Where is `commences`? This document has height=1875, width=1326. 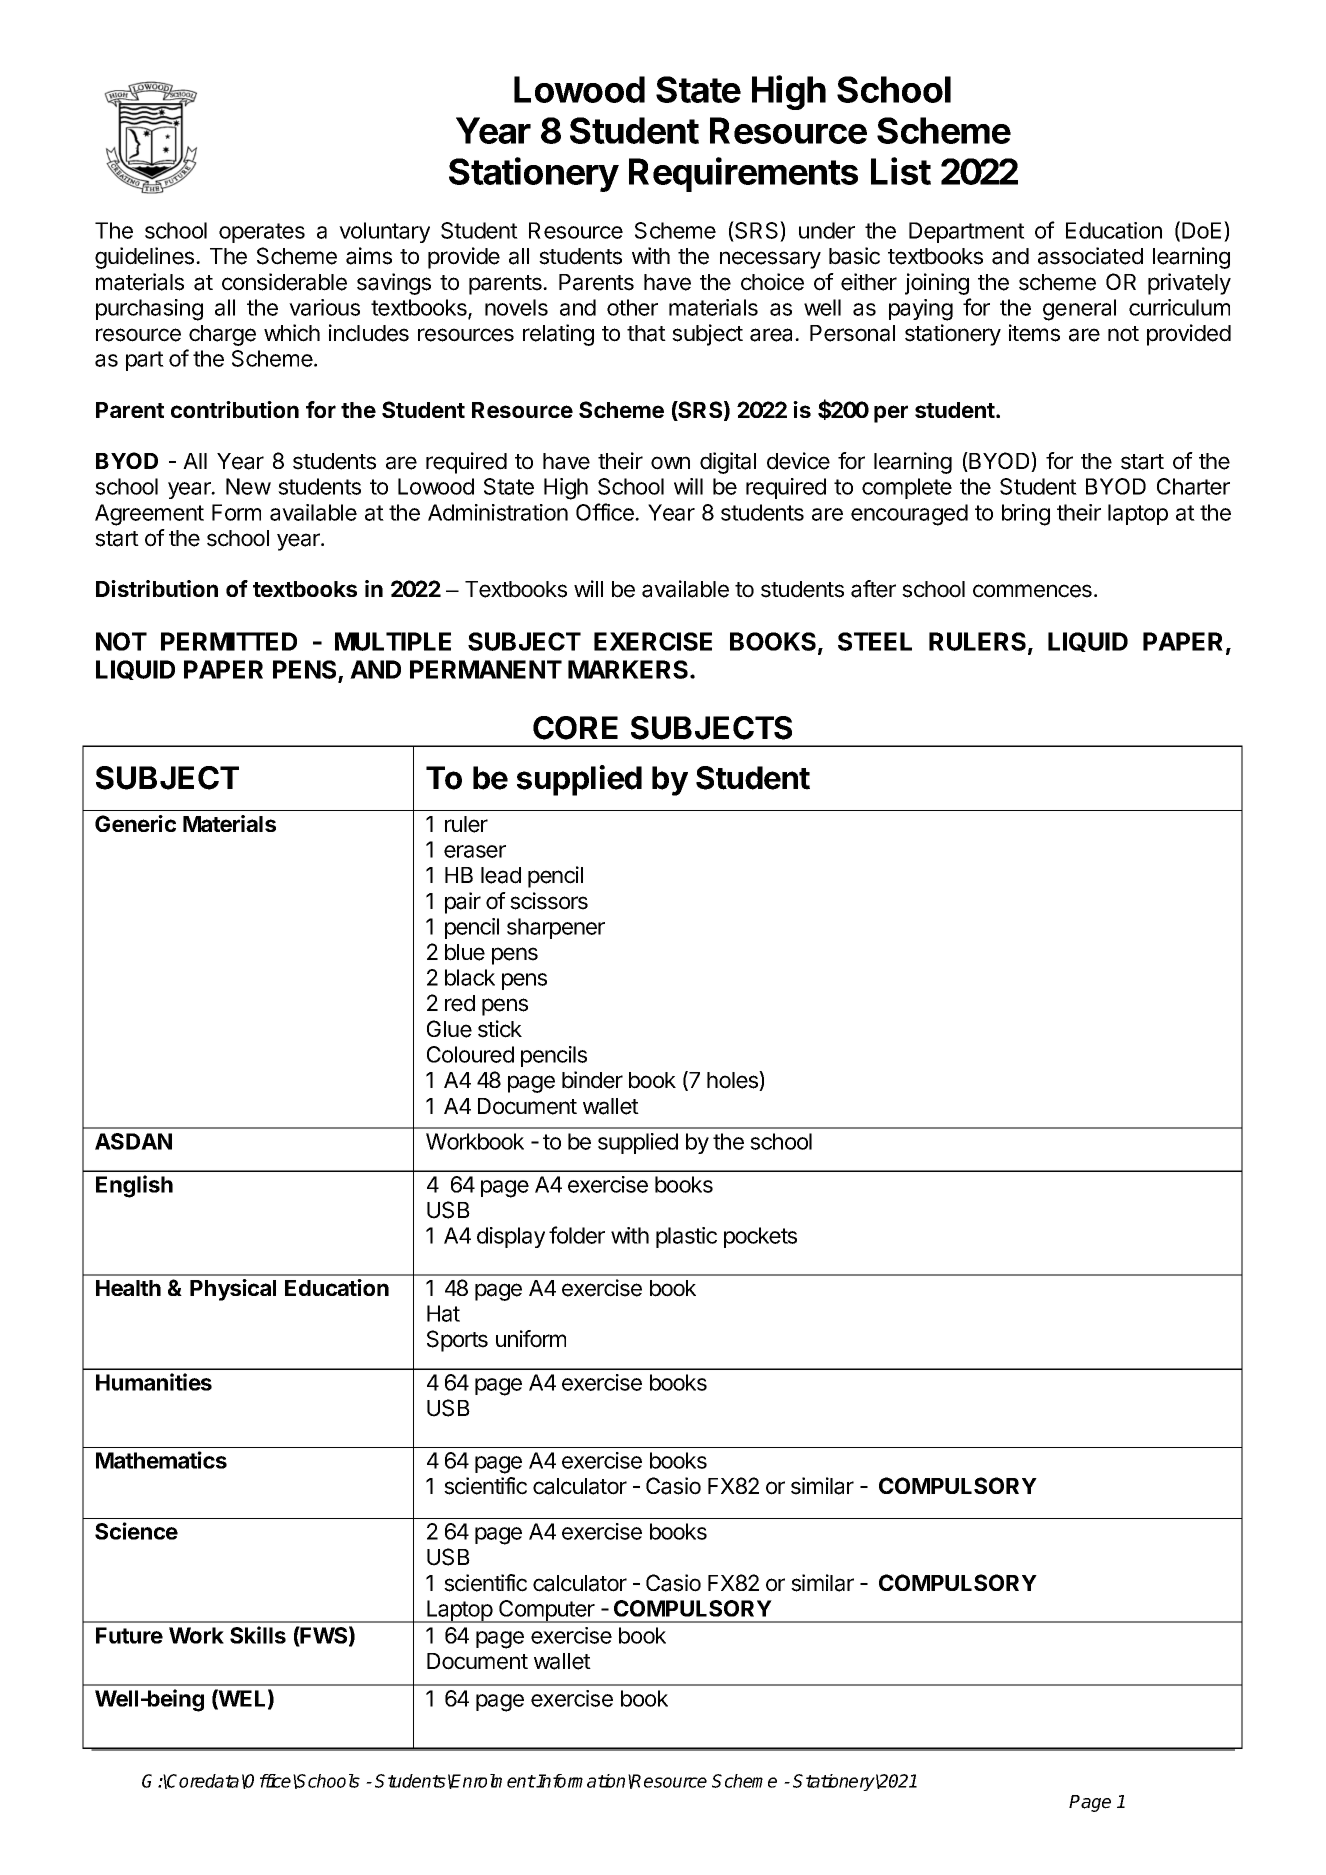
commences is located at coordinates (1032, 591).
